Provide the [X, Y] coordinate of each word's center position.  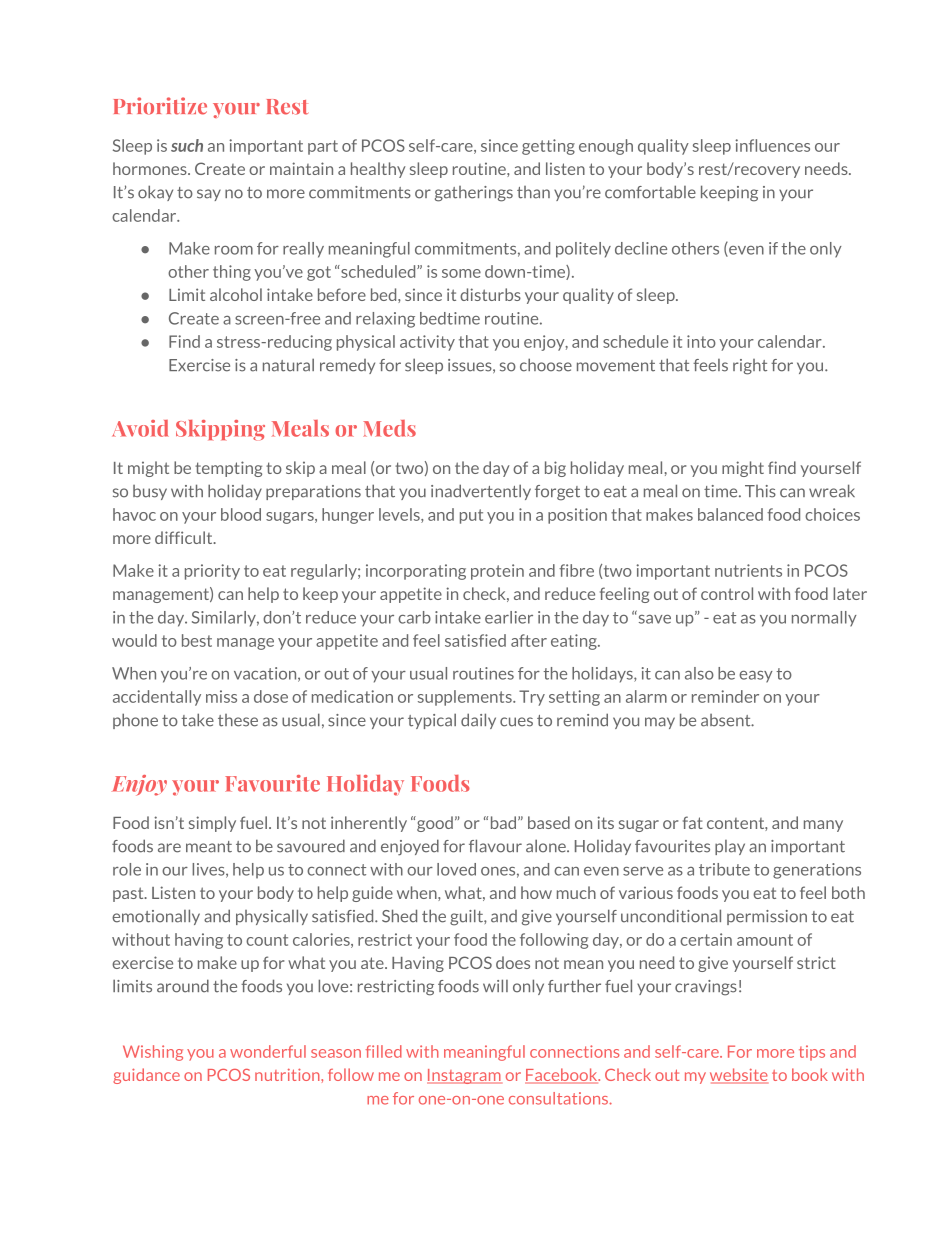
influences [772, 145]
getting [548, 147]
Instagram [464, 1076]
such [187, 145]
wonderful [268, 1051]
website [739, 1076]
